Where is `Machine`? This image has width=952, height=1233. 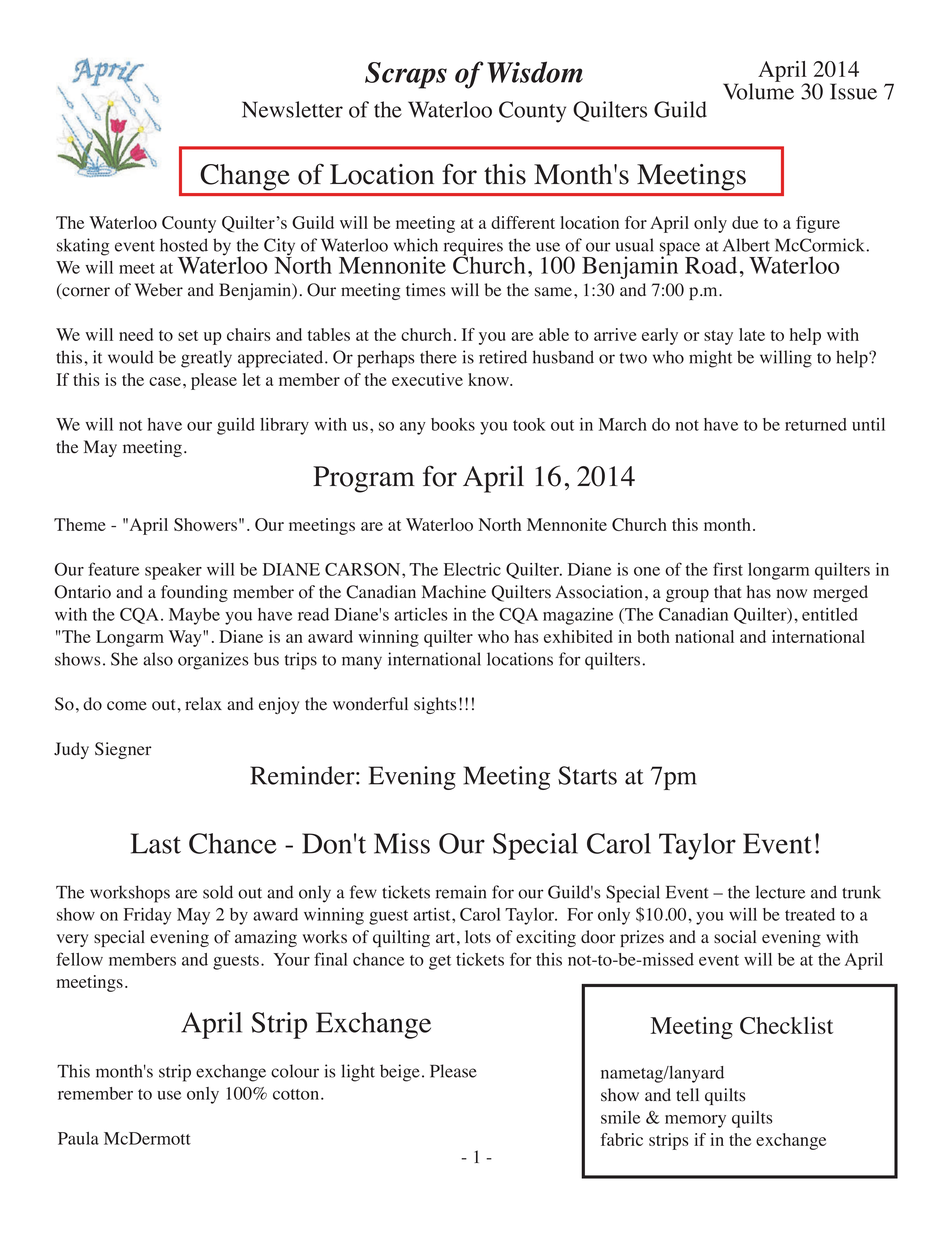
Machine is located at coordinates (454, 592).
